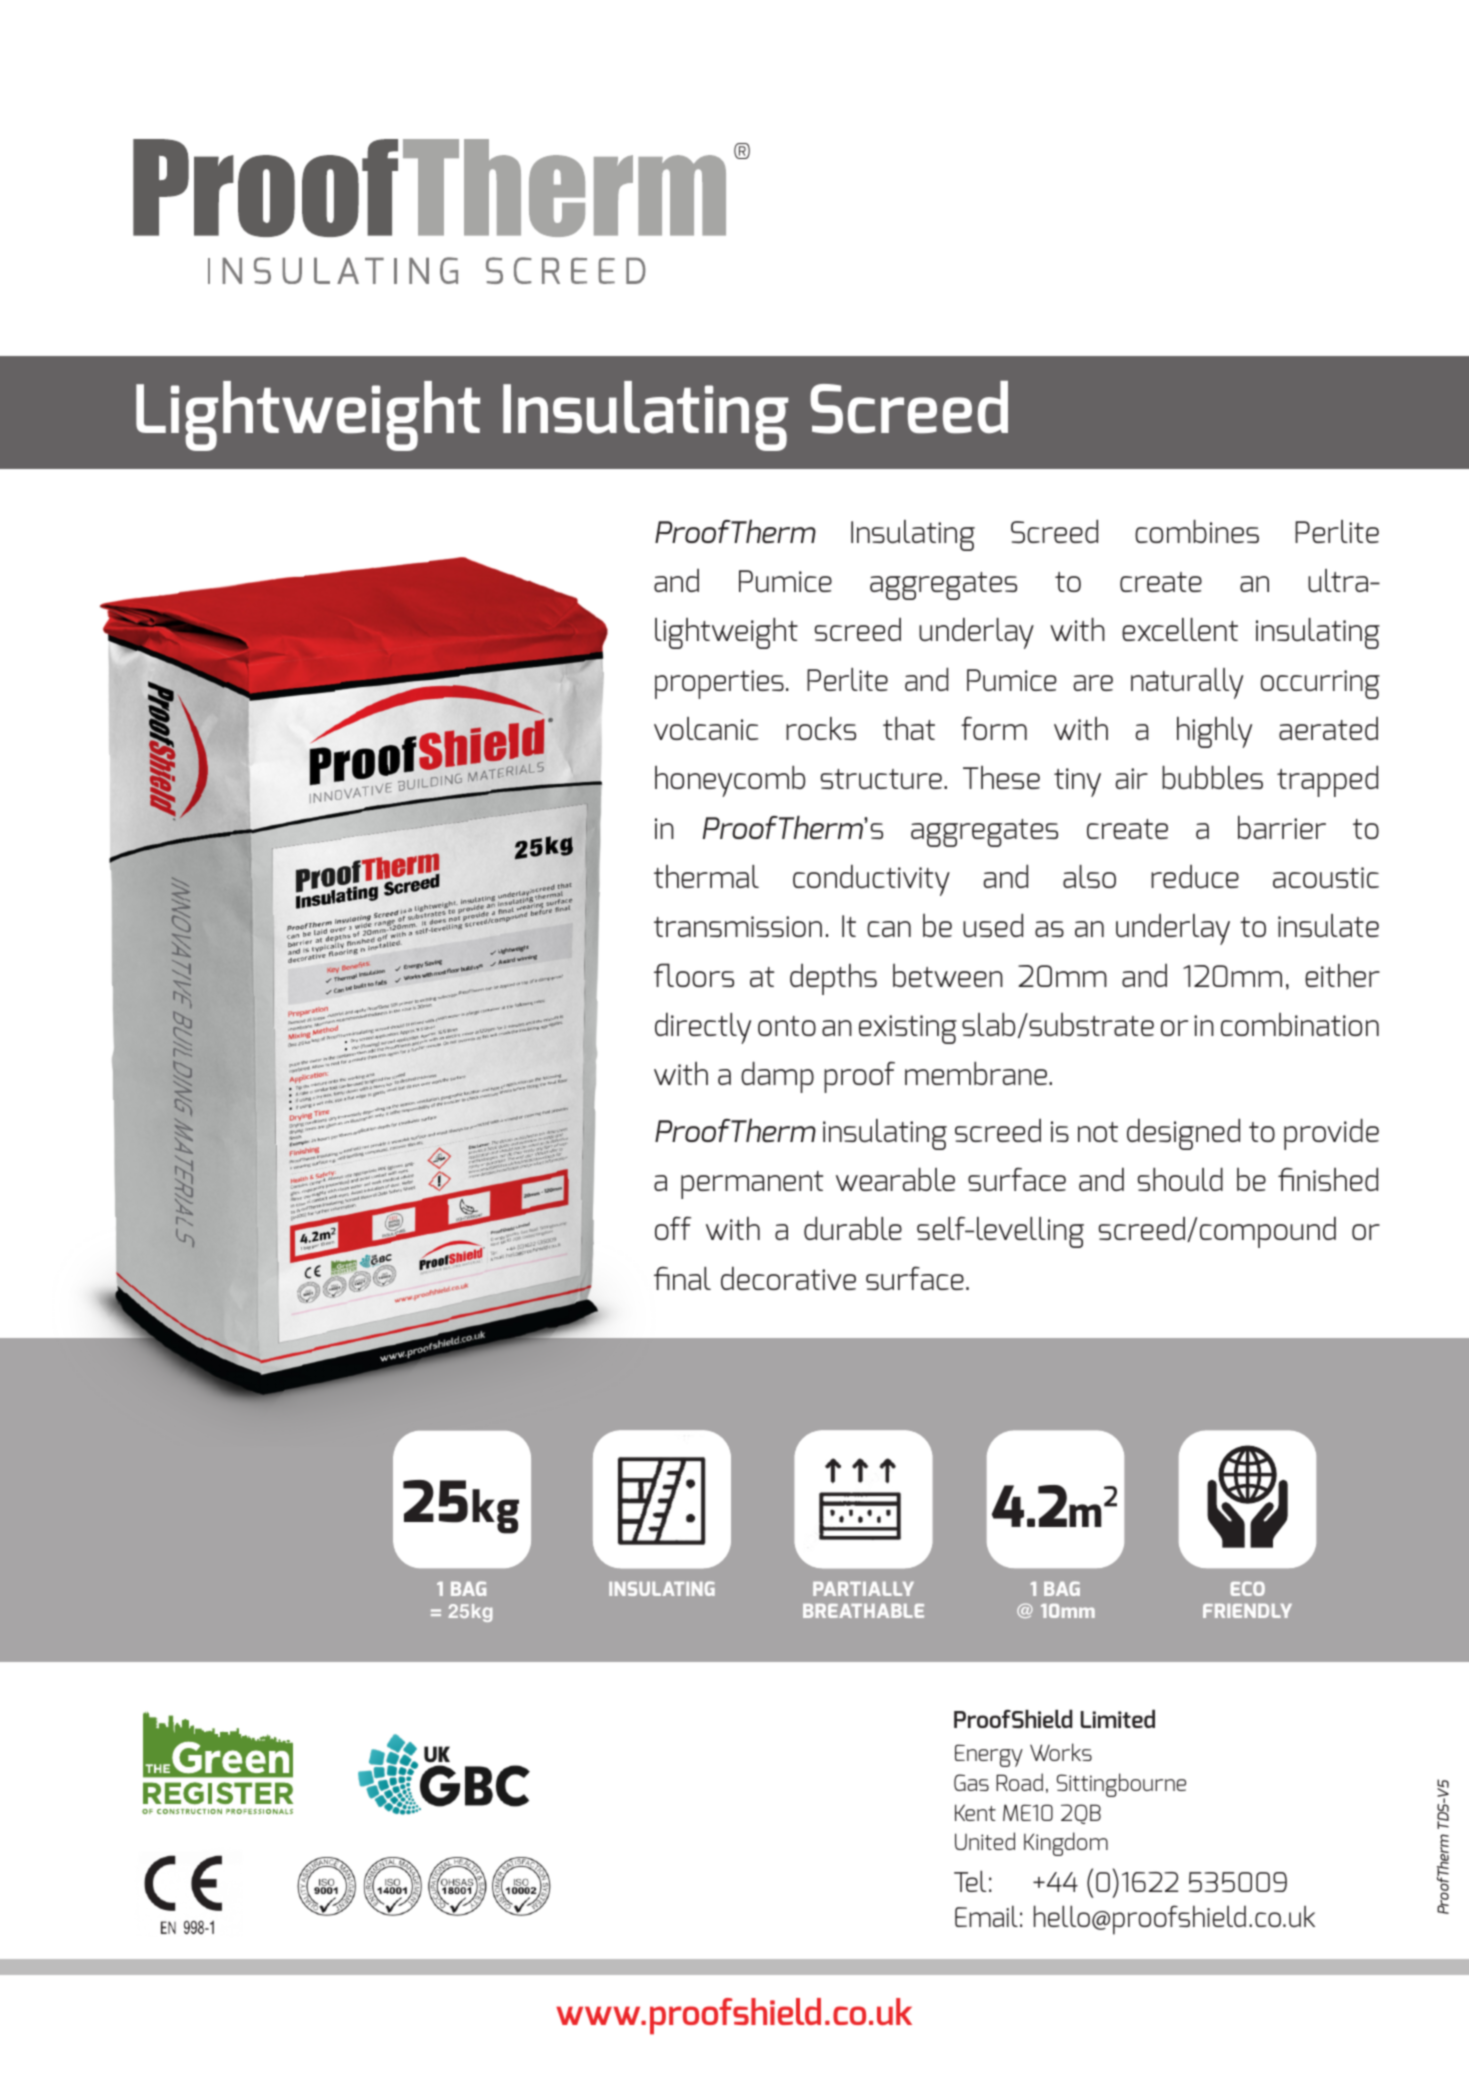 This page has width=1469, height=2077. I want to click on properties, so click(719, 684).
